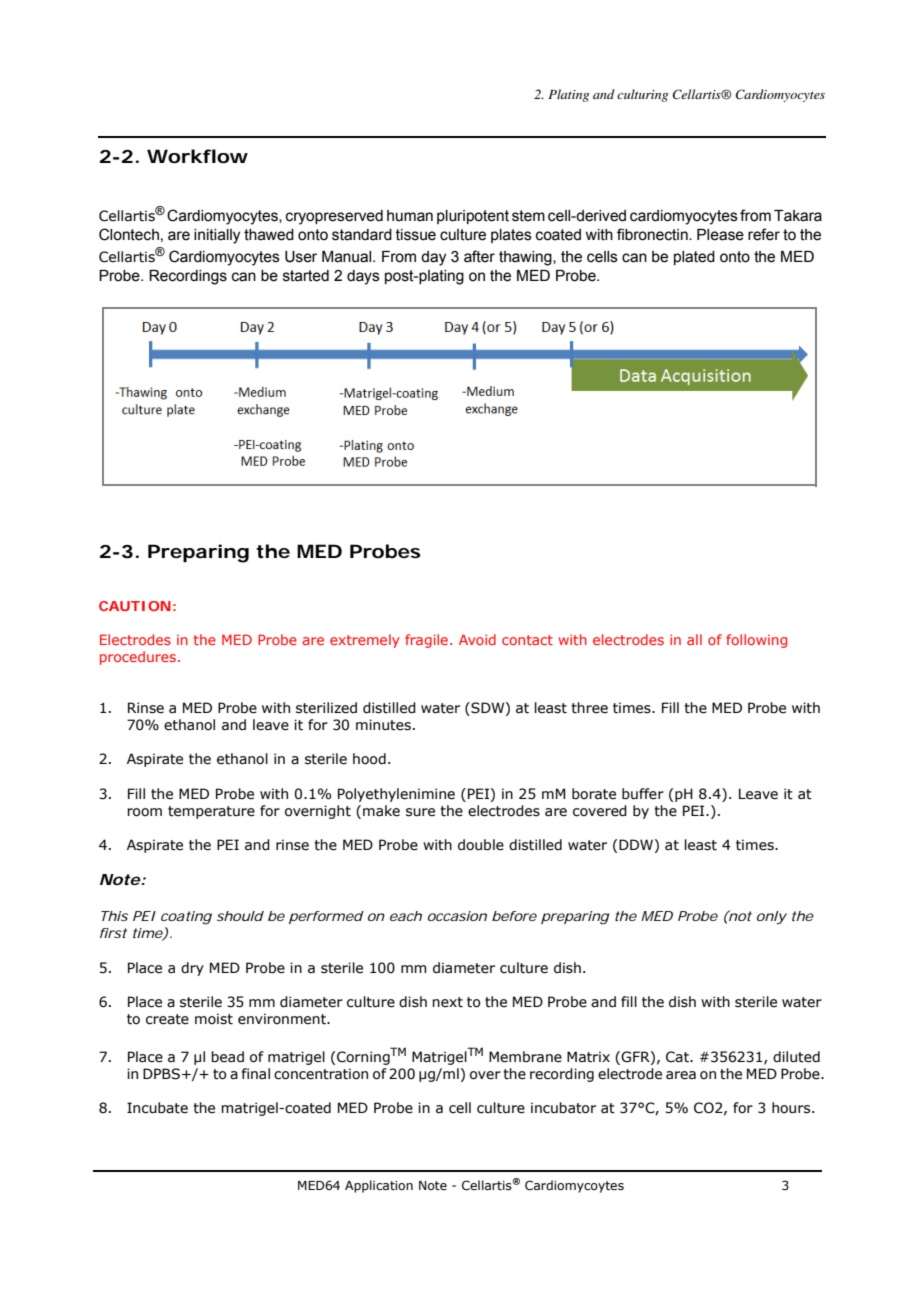 Image resolution: width=924 pixels, height=1308 pixels. I want to click on culturing, so click(642, 95).
